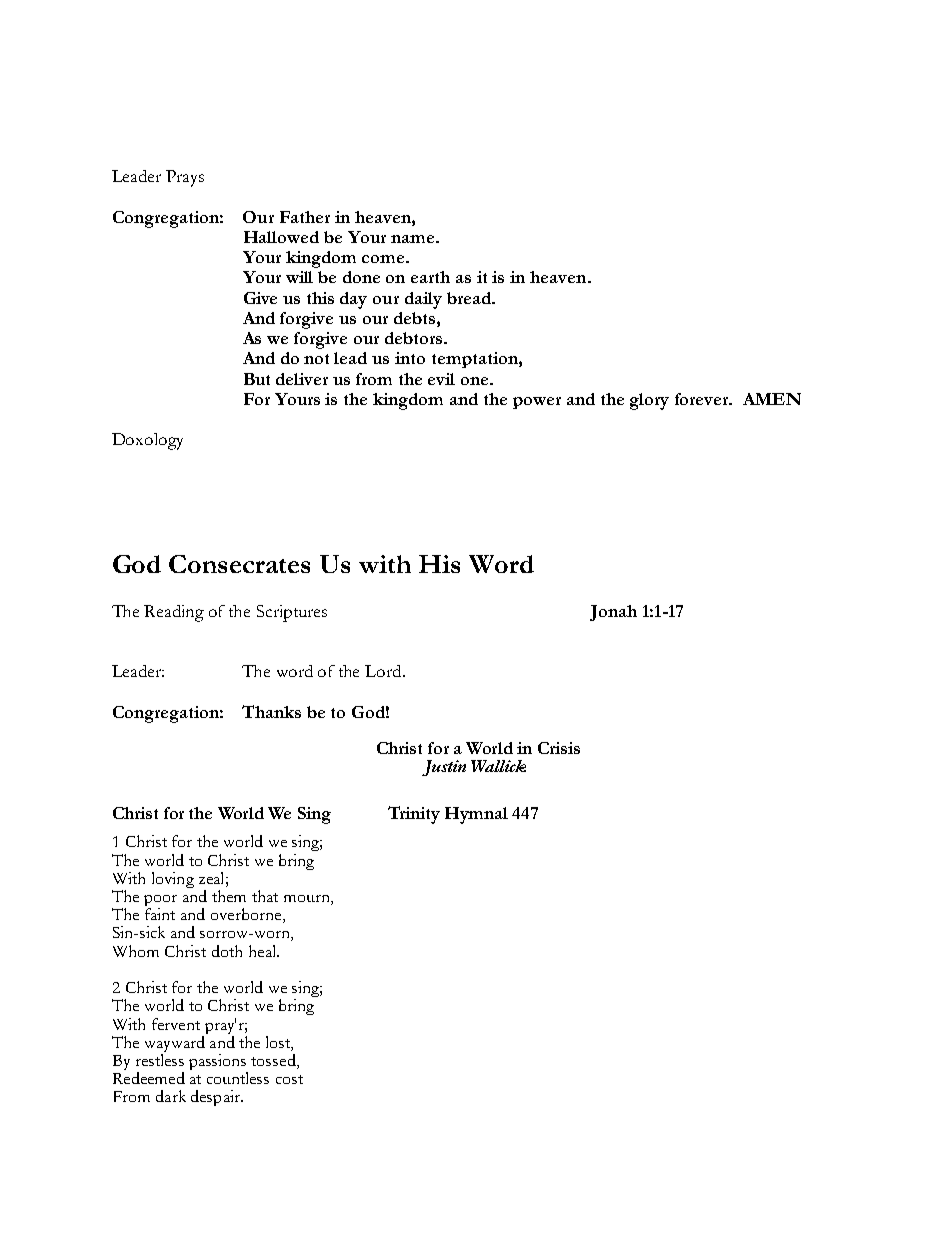 The image size is (952, 1233). What do you see at coordinates (414, 239) in the screenshot?
I see `name` at bounding box center [414, 239].
